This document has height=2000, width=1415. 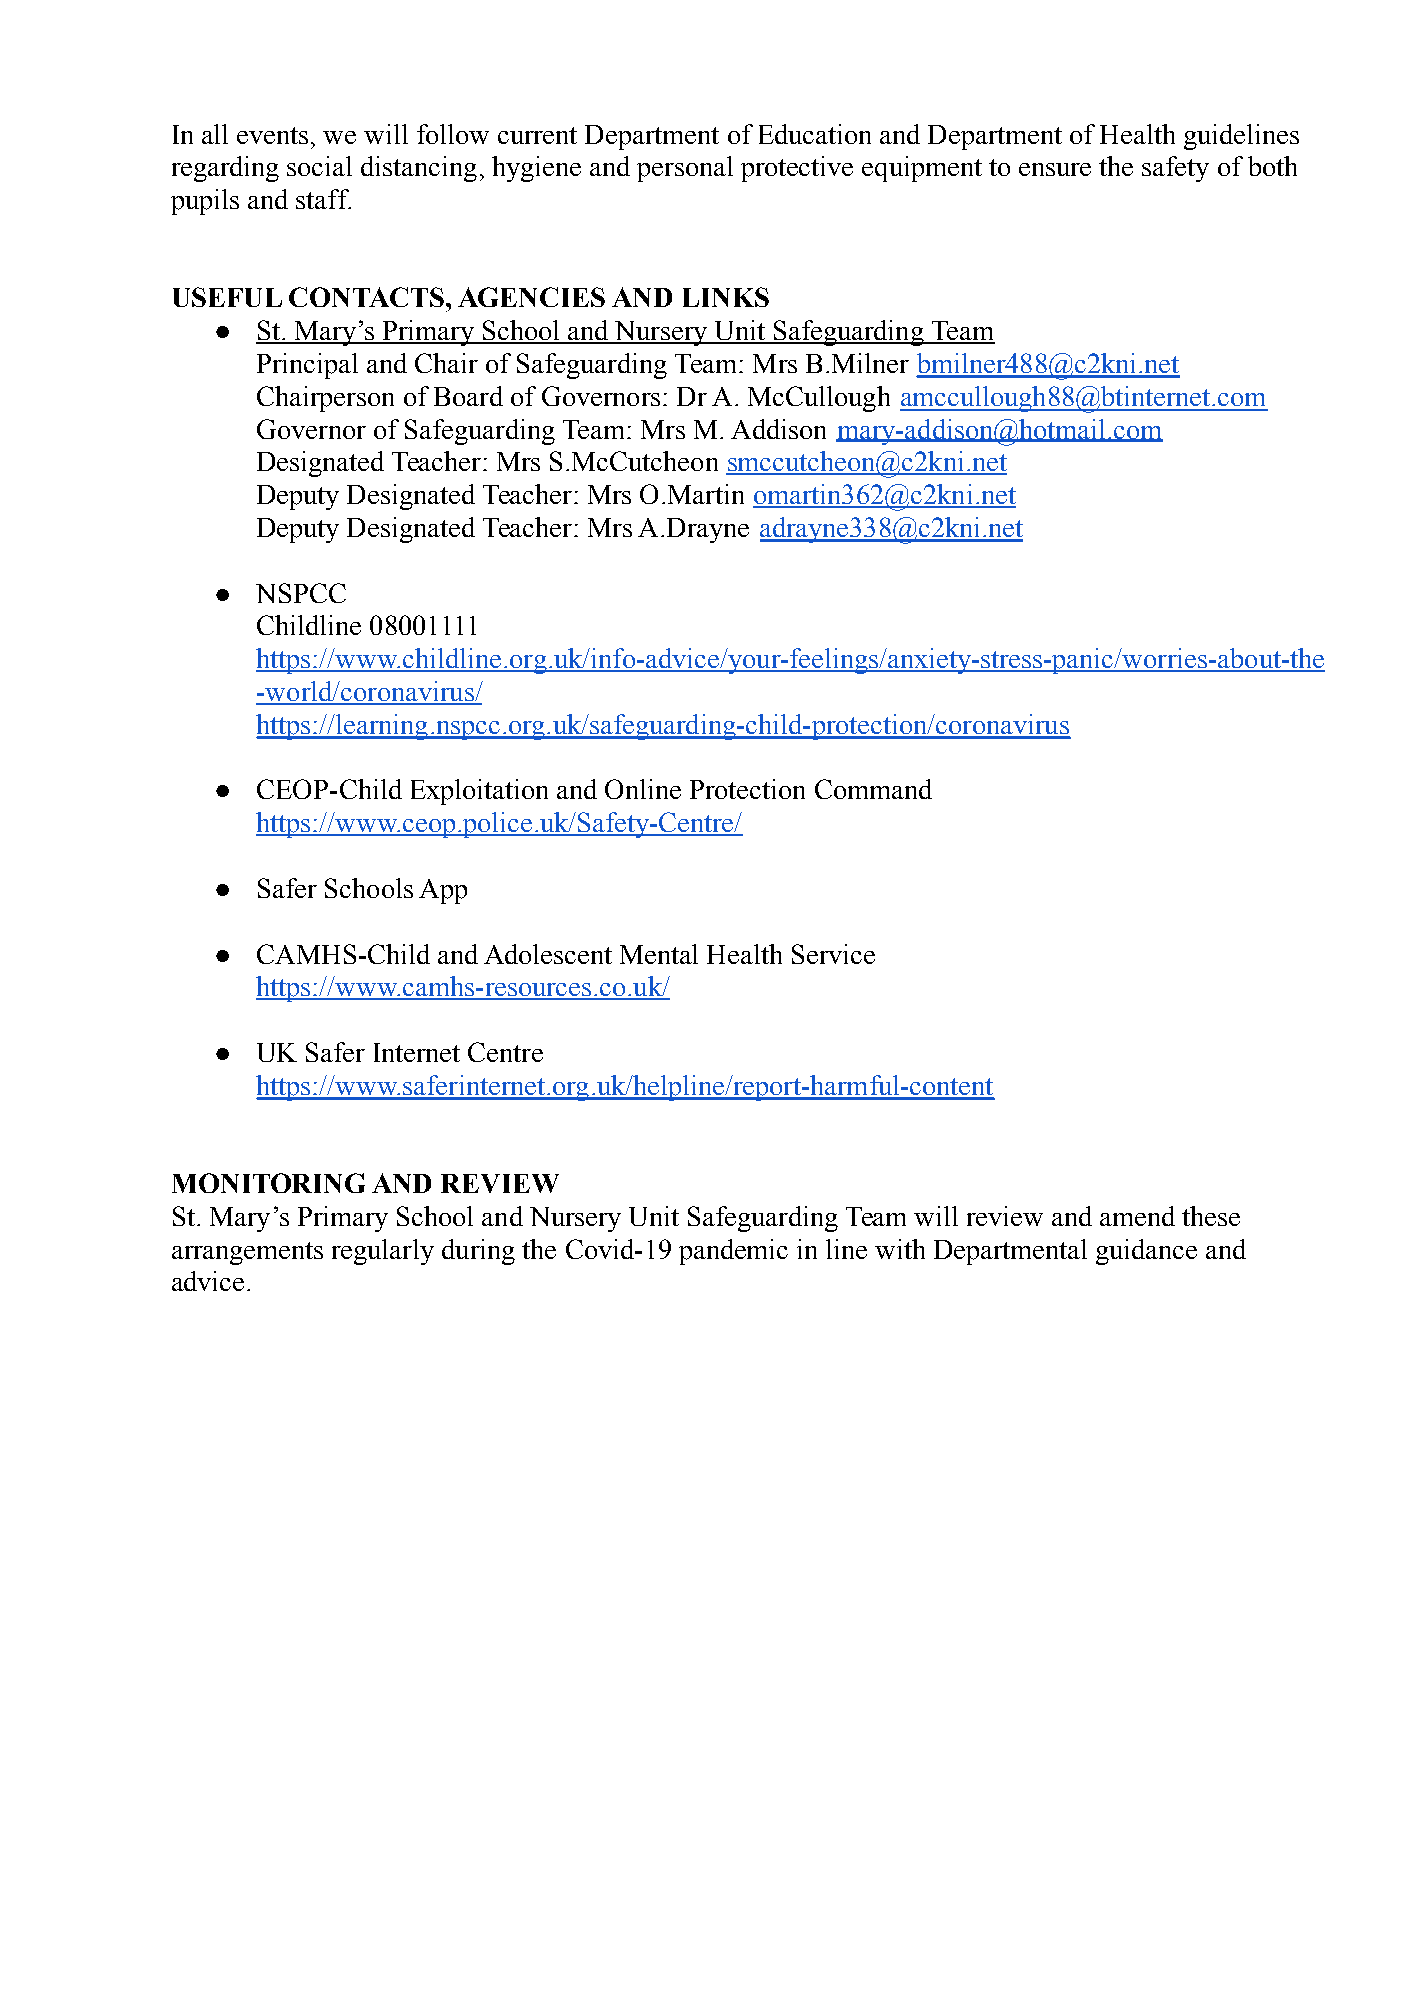 What do you see at coordinates (319, 166) in the document?
I see `social` at bounding box center [319, 166].
